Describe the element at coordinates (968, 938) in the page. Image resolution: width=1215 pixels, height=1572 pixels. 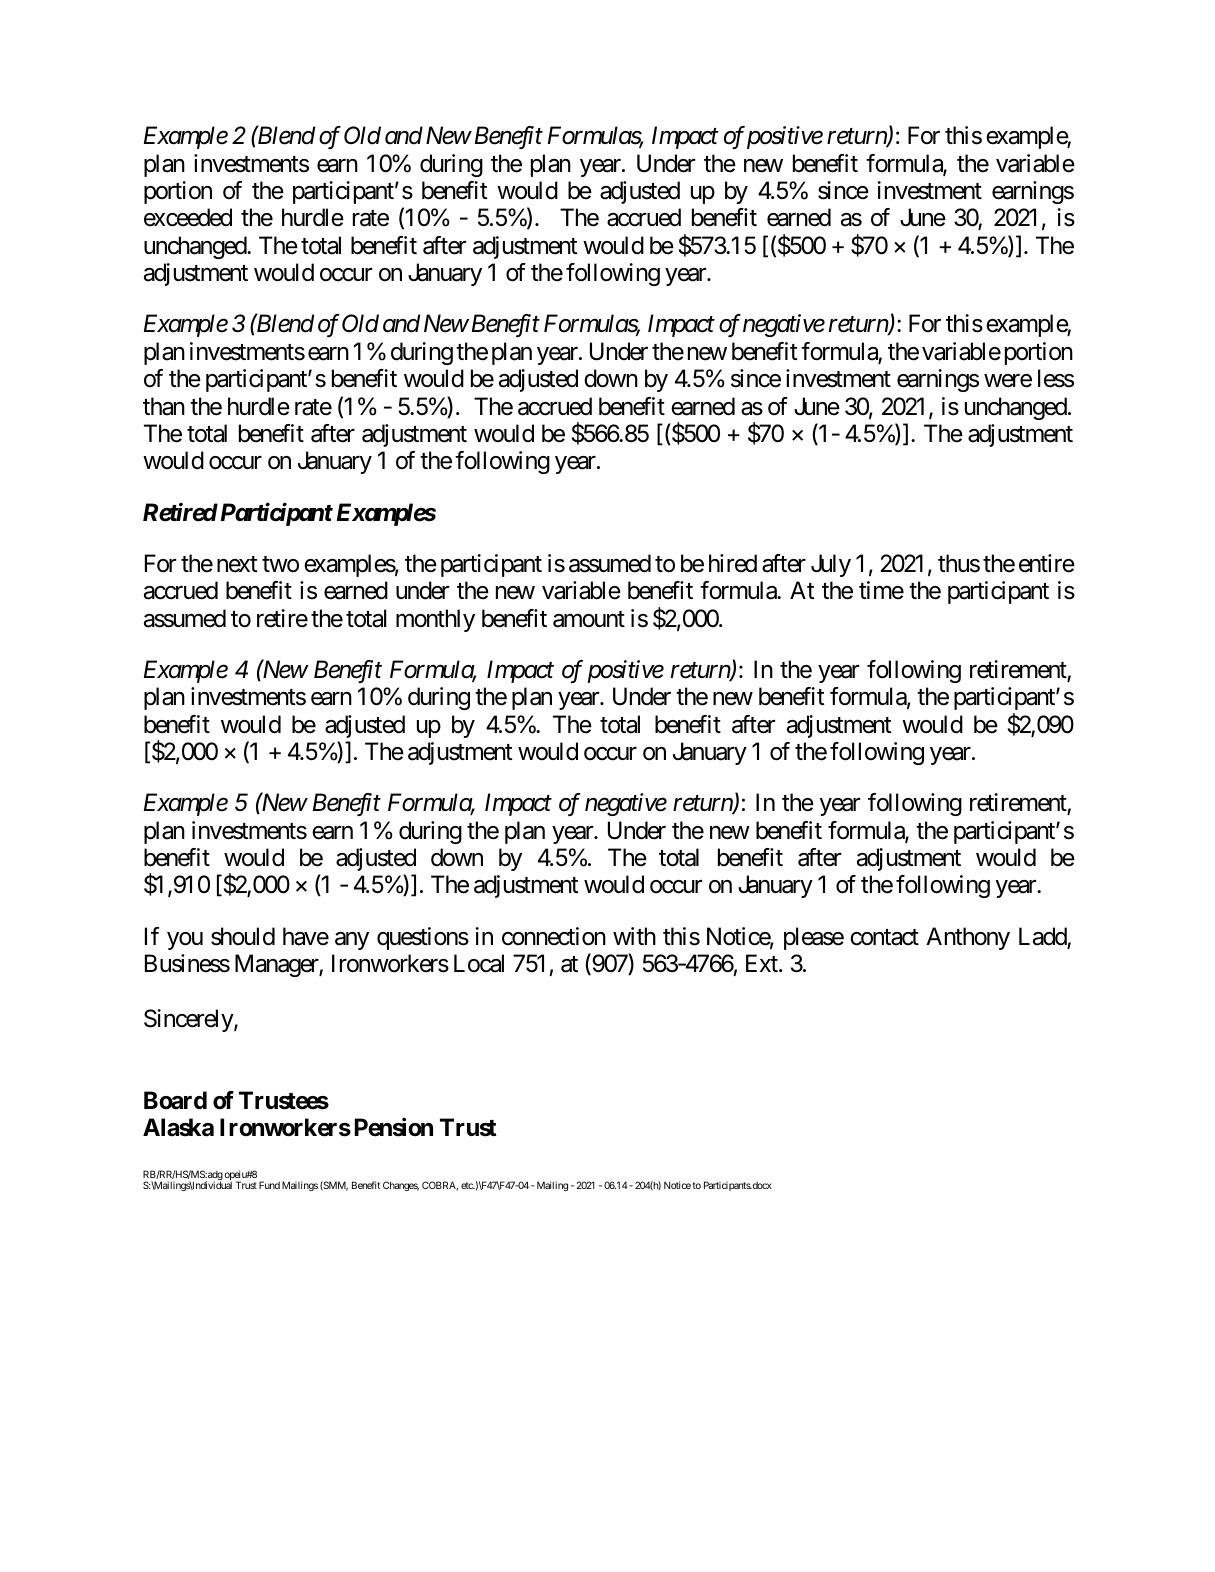
I see `Anthony` at that location.
